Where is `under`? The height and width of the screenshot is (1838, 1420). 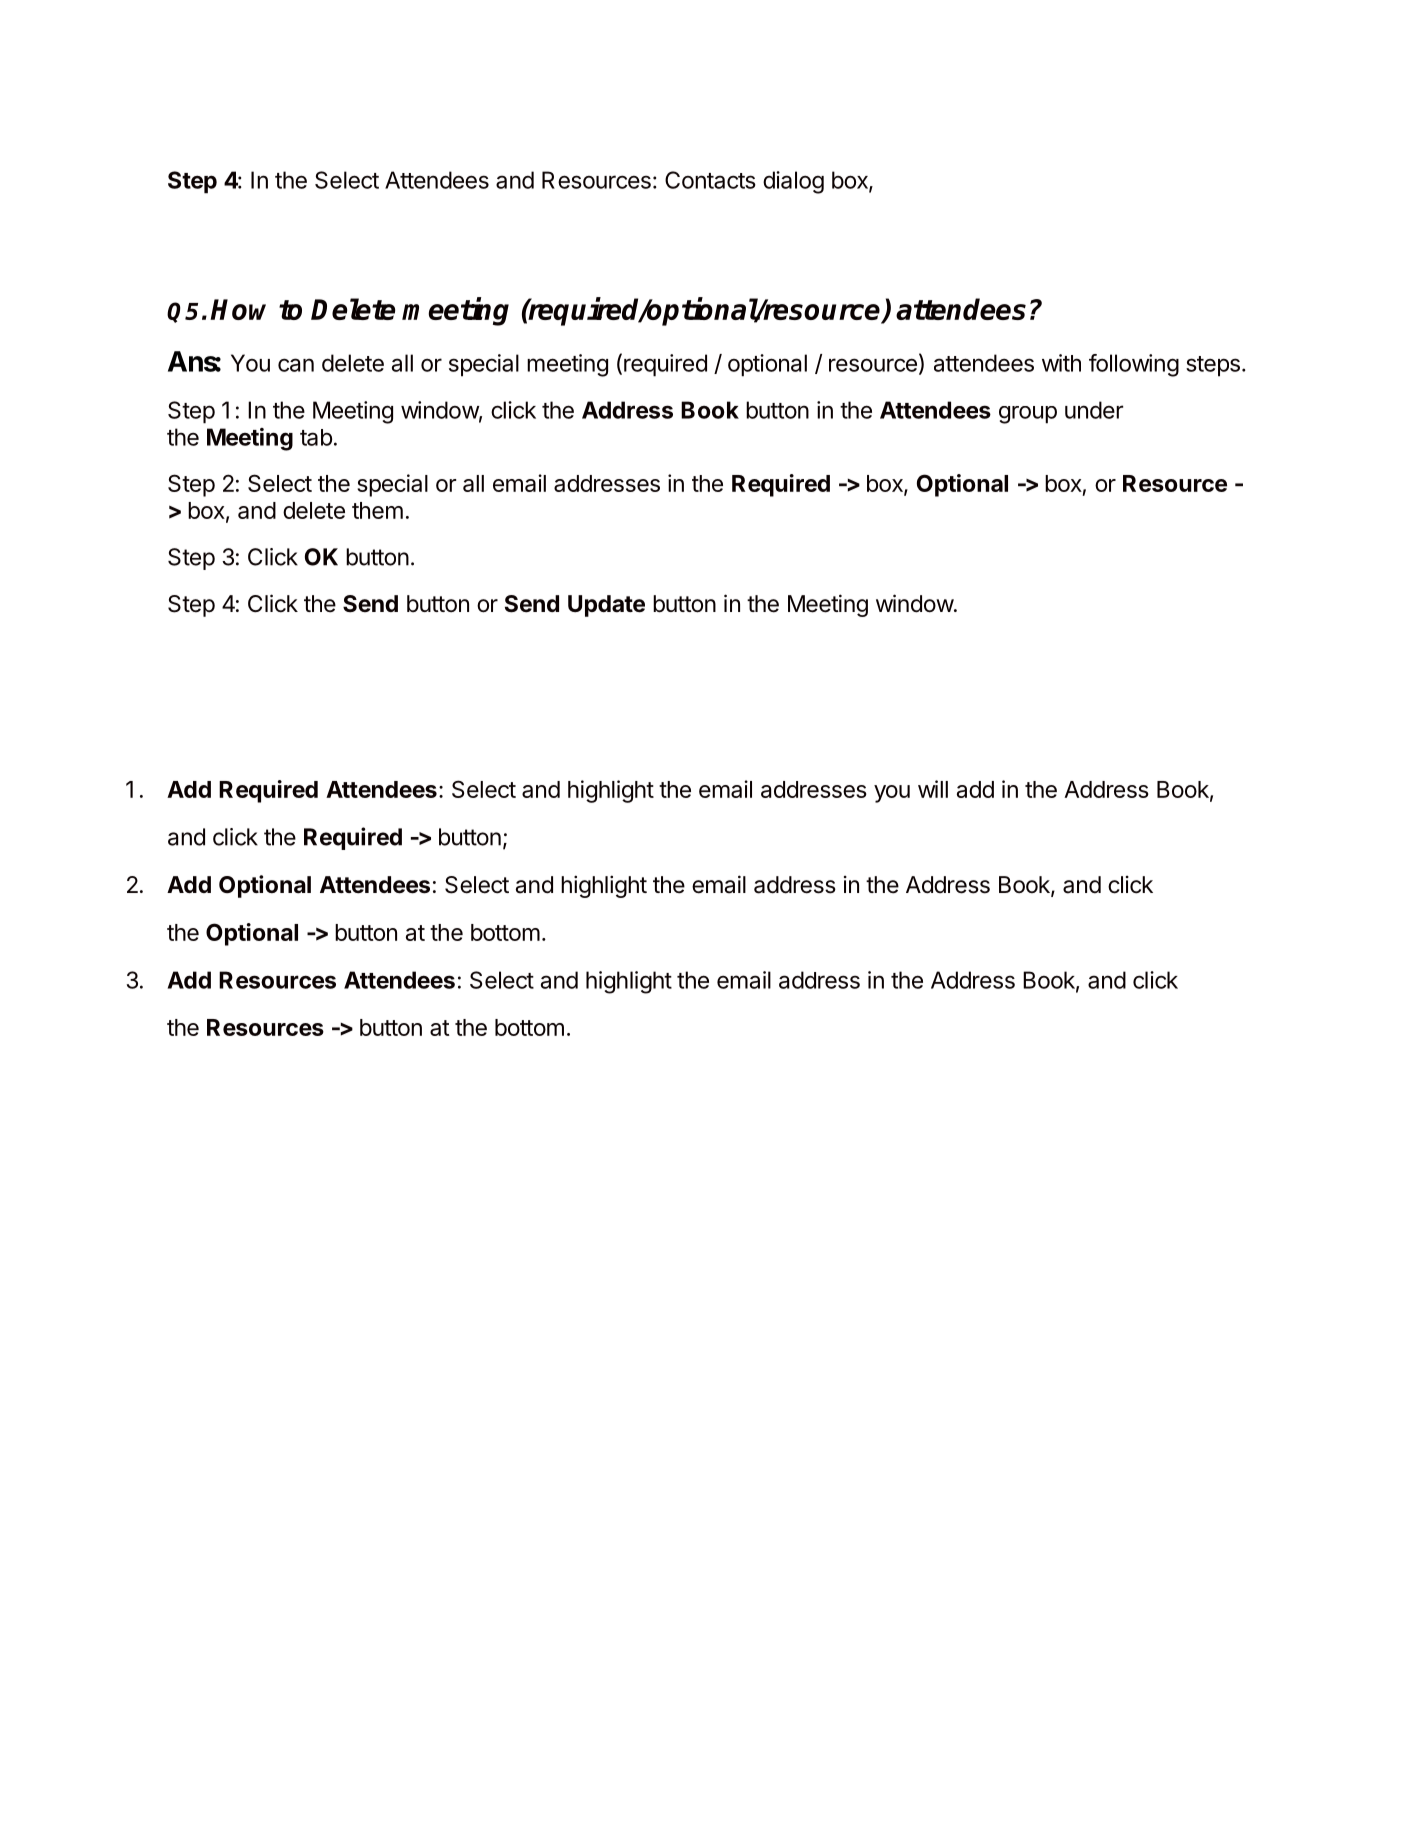 under is located at coordinates (1094, 410).
